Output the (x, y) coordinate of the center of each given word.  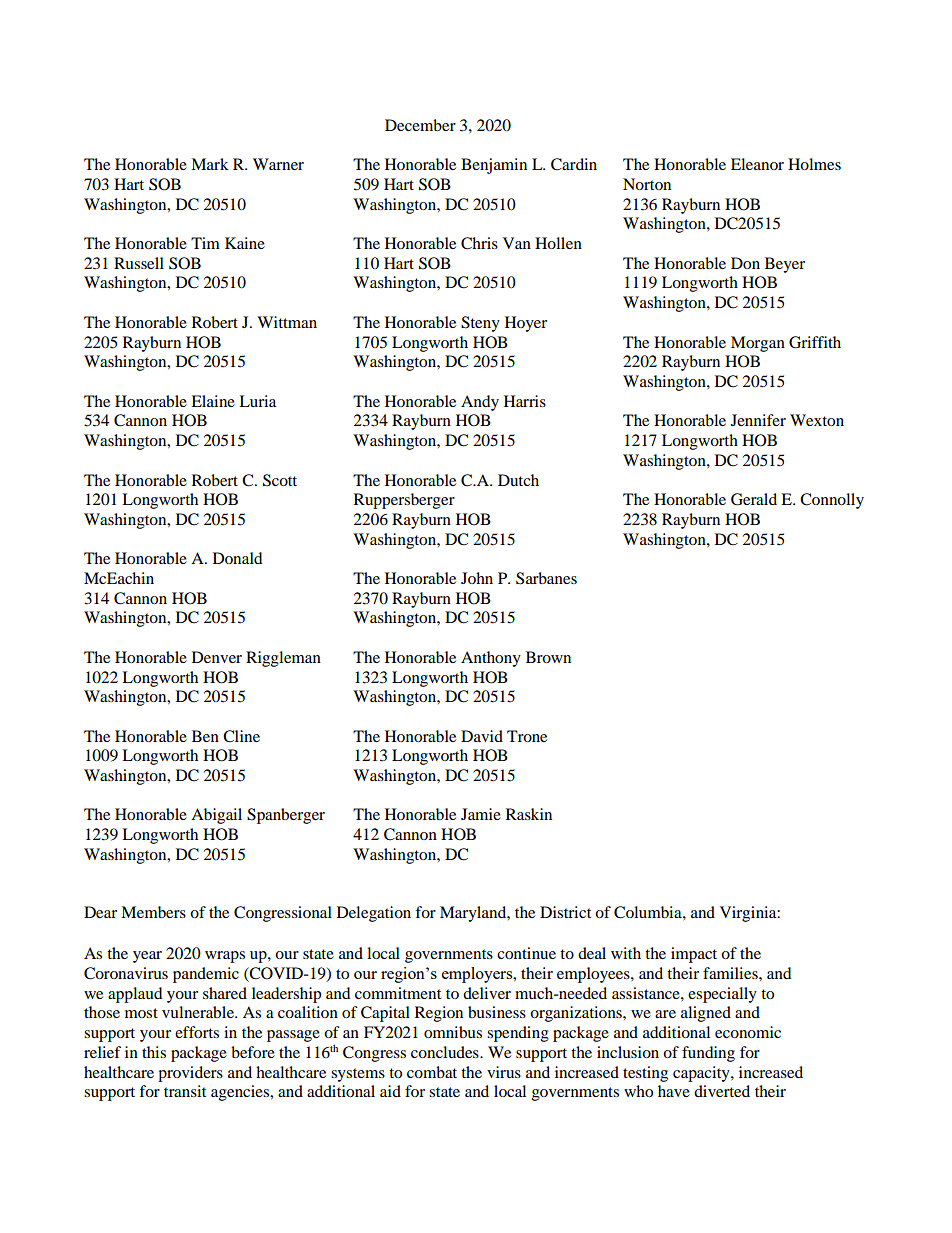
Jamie (481, 814)
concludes (446, 1052)
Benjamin (494, 166)
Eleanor (757, 164)
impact (694, 955)
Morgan (758, 344)
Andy (480, 403)
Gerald (754, 499)
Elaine (213, 401)
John (477, 578)
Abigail (216, 816)
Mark (210, 164)
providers (190, 1074)
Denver (217, 657)
